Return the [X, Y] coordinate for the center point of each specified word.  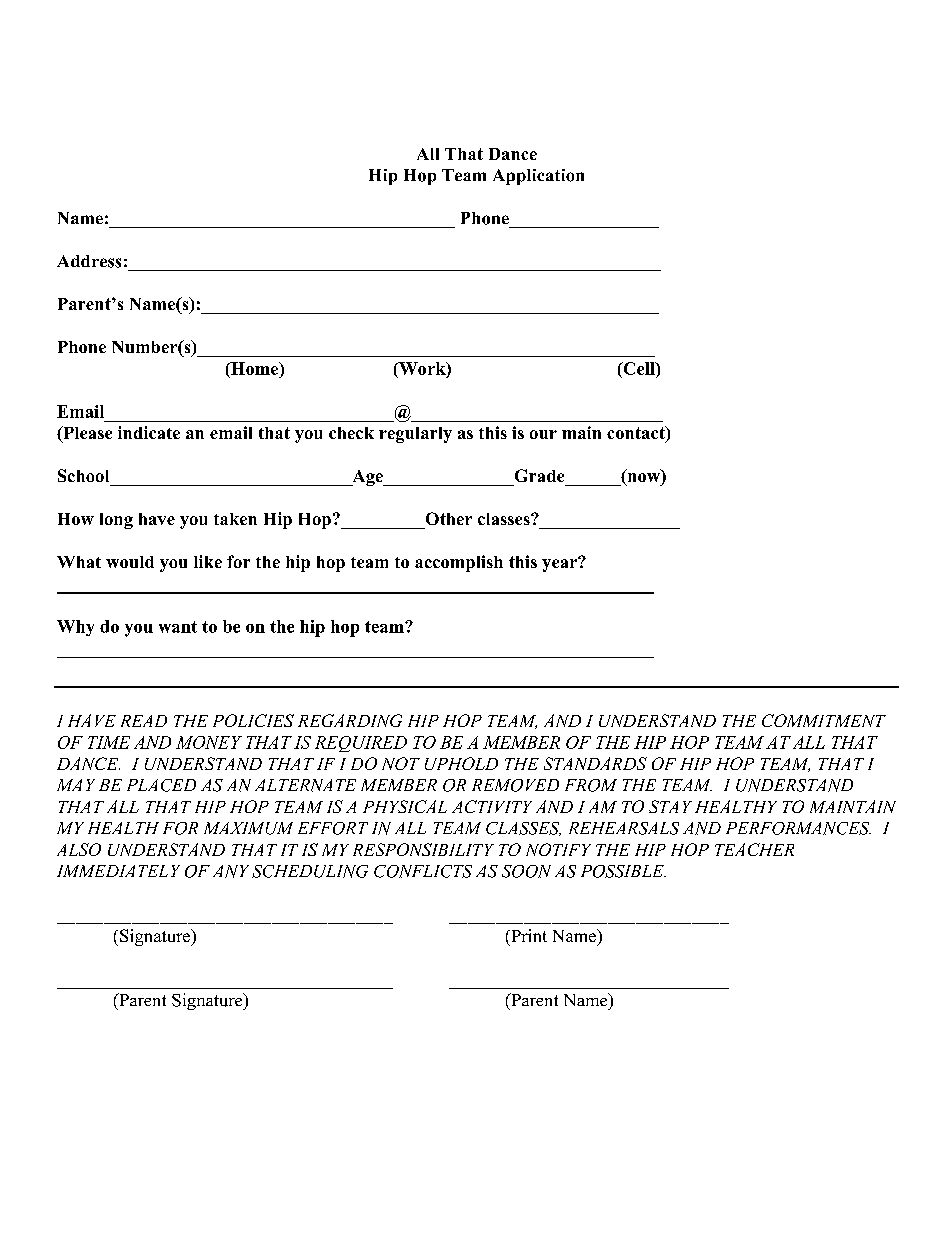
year [561, 564]
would [130, 562]
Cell [639, 368]
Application [538, 177]
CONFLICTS [423, 871]
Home [255, 368]
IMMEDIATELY [118, 871]
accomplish [459, 563]
